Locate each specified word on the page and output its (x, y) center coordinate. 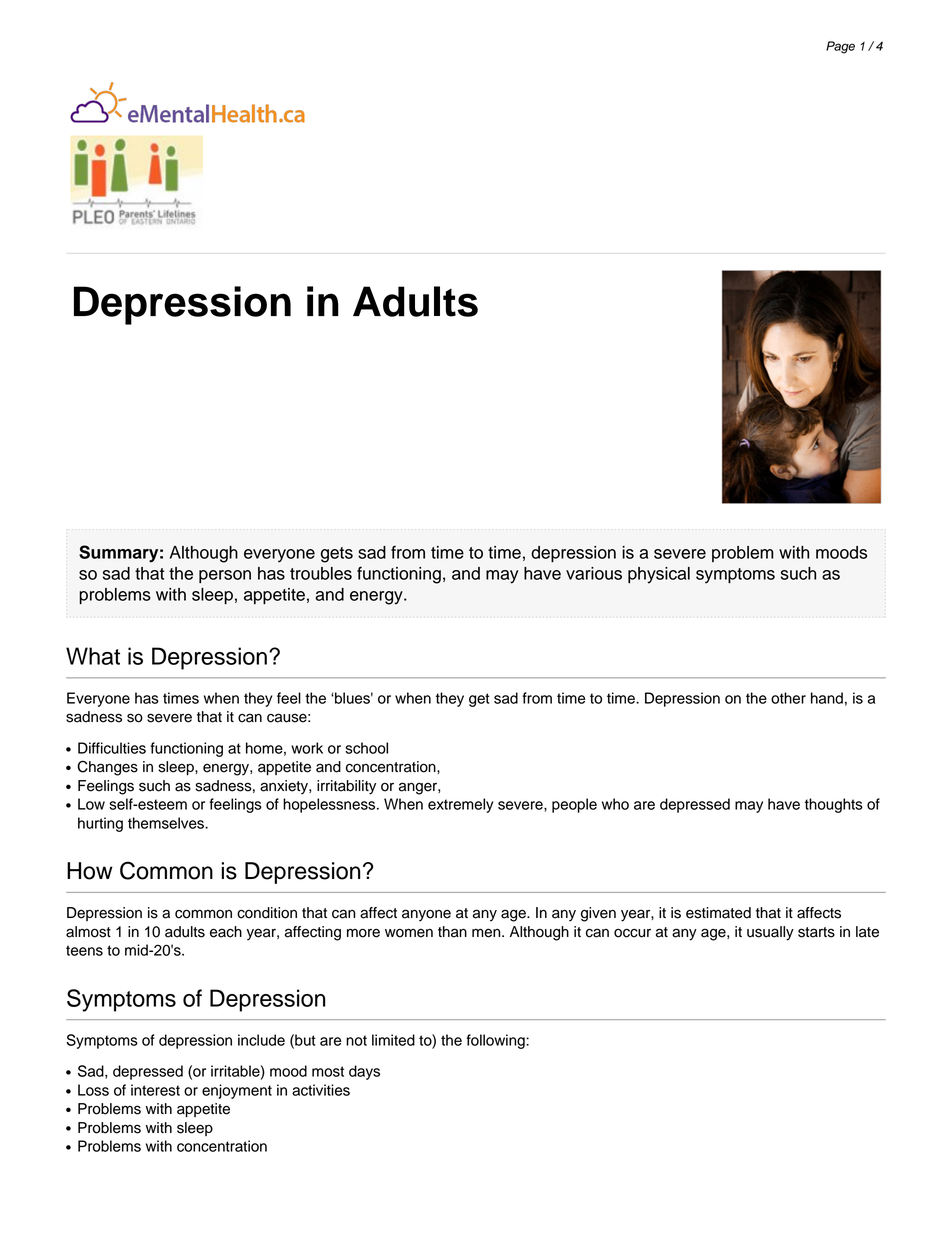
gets (337, 555)
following (496, 1041)
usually (770, 933)
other (788, 698)
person (225, 576)
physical (659, 575)
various (594, 573)
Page (840, 47)
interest (155, 1090)
